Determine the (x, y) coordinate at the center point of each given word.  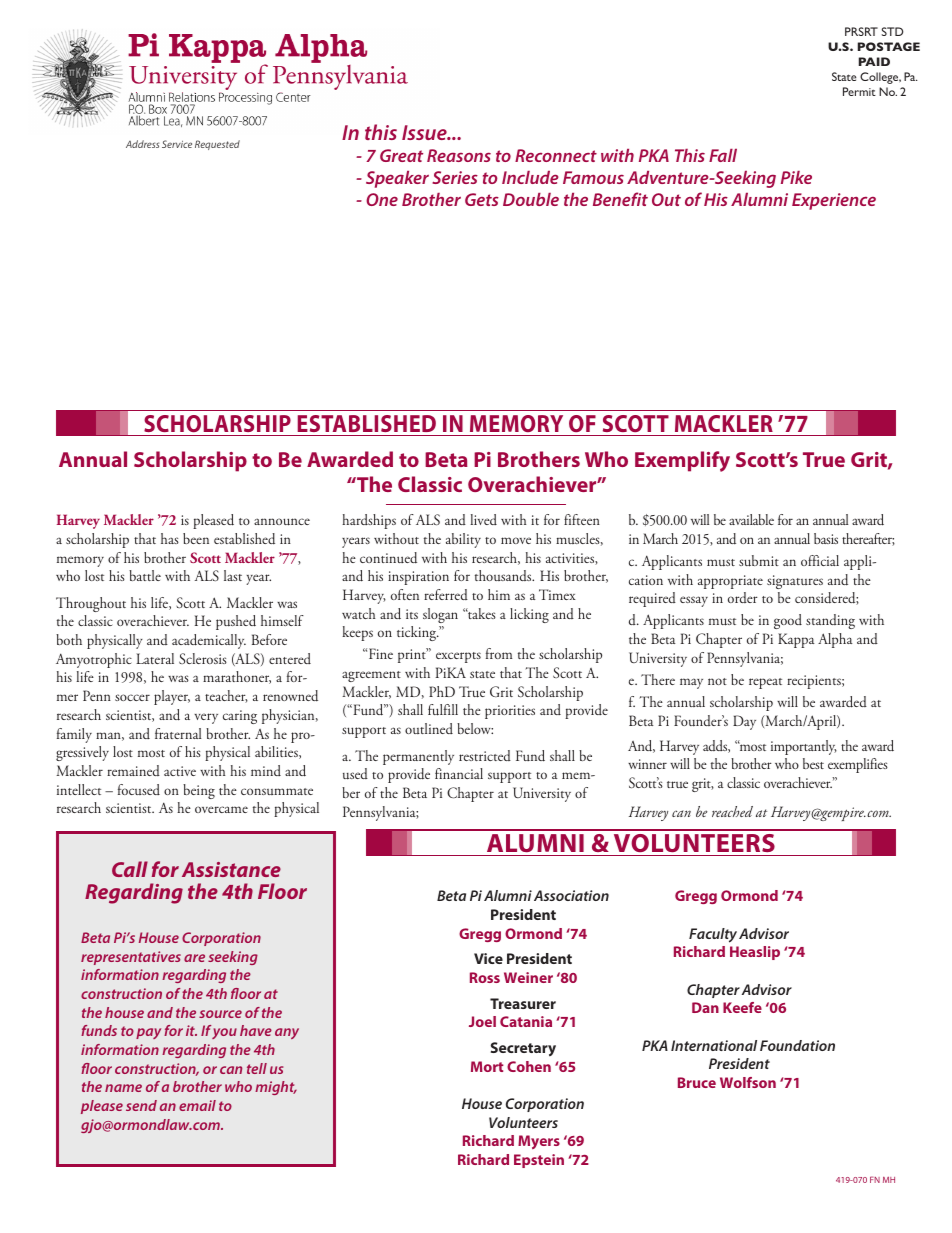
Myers (539, 1142)
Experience (834, 201)
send (141, 1105)
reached (732, 811)
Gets (482, 199)
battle (145, 575)
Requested (217, 145)
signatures (795, 582)
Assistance (231, 869)
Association (571, 895)
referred (446, 594)
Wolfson (748, 1082)
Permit (859, 91)
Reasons (459, 155)
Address (142, 144)
